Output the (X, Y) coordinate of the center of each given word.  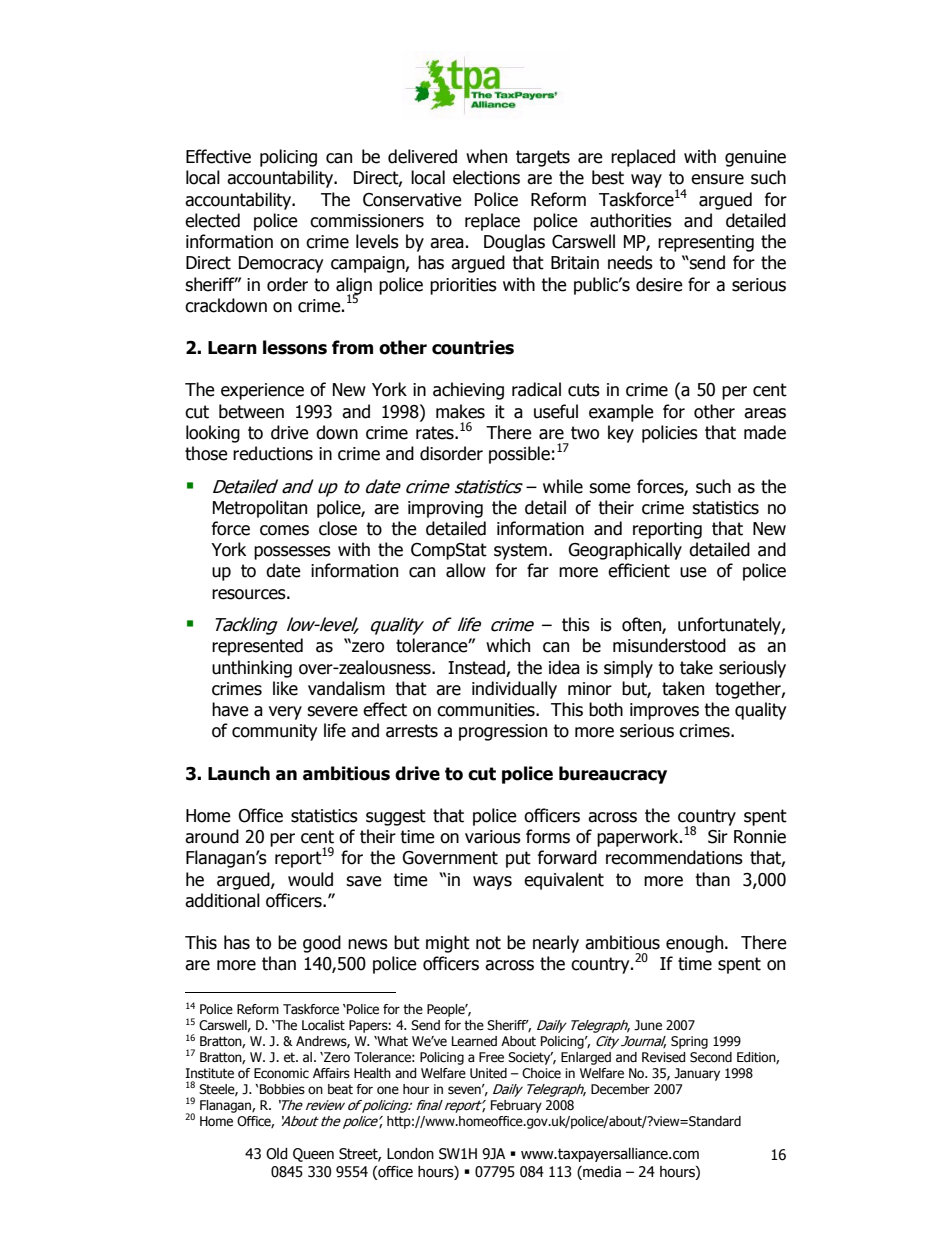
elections (486, 177)
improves (664, 711)
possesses (292, 553)
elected (212, 220)
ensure (717, 179)
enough (696, 944)
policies (670, 434)
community (275, 732)
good (322, 944)
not (488, 943)
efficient (639, 570)
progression (503, 732)
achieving (468, 391)
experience (262, 391)
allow (466, 570)
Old (277, 1154)
